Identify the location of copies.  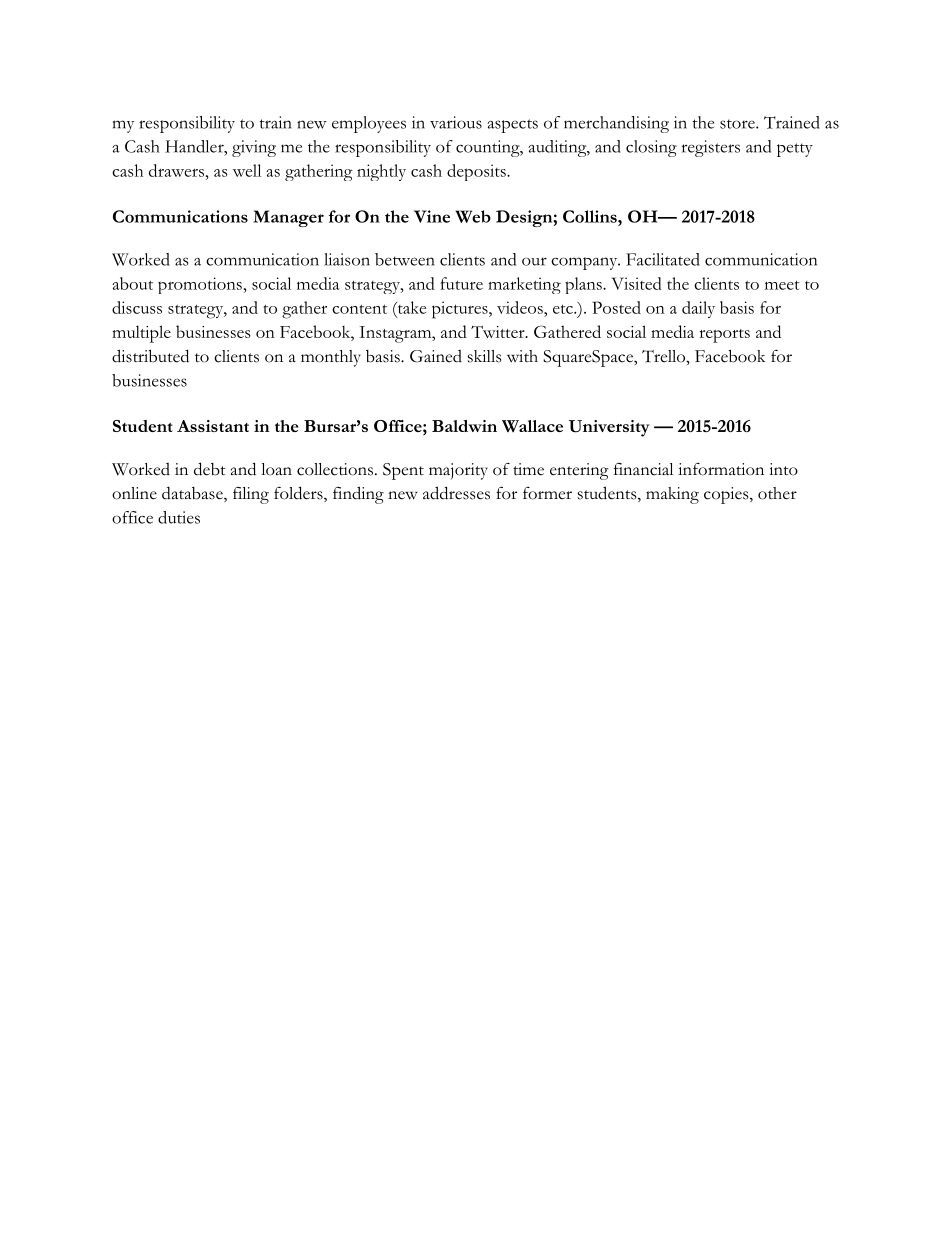
(727, 495).
